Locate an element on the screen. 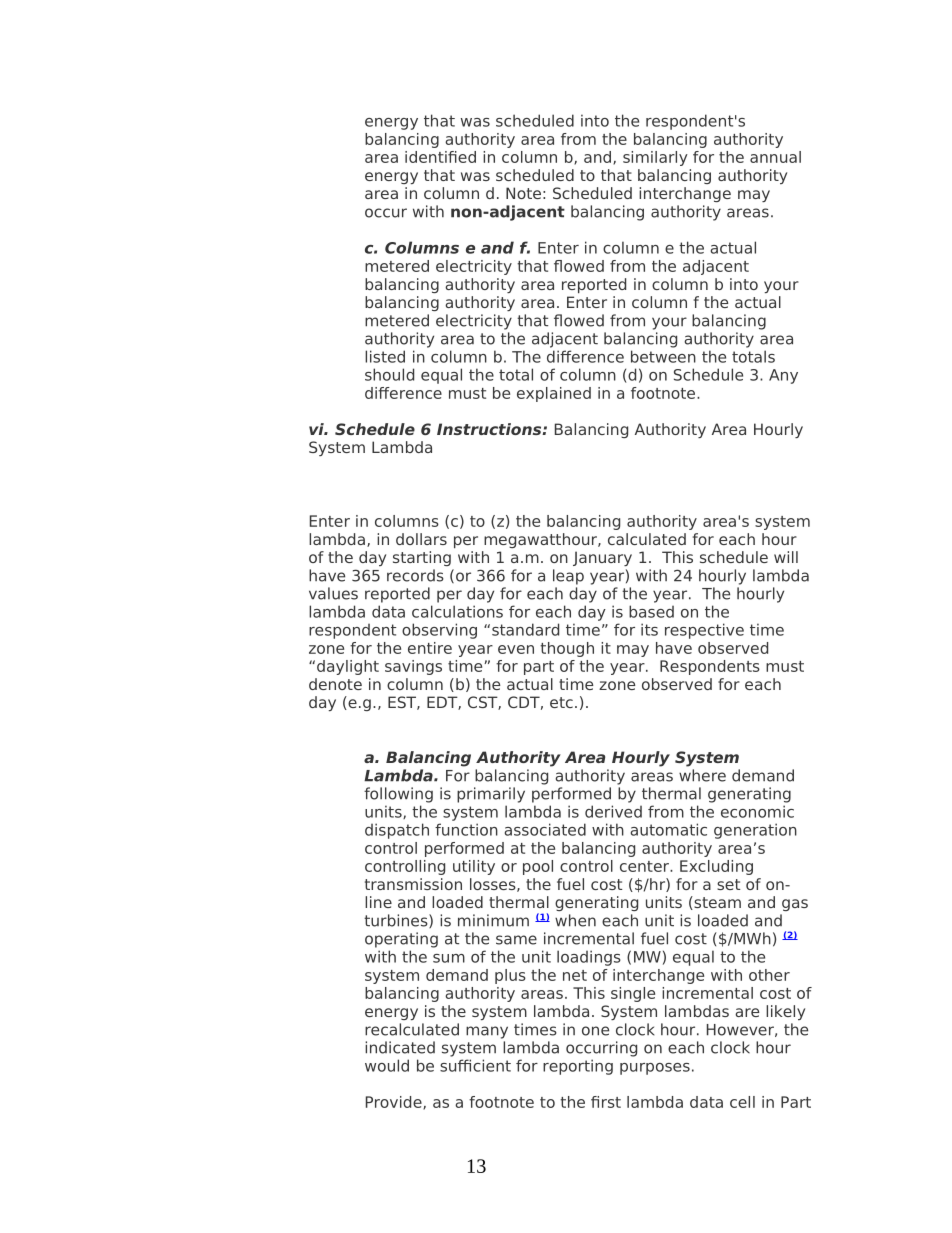  identified is located at coordinates (440, 157).
